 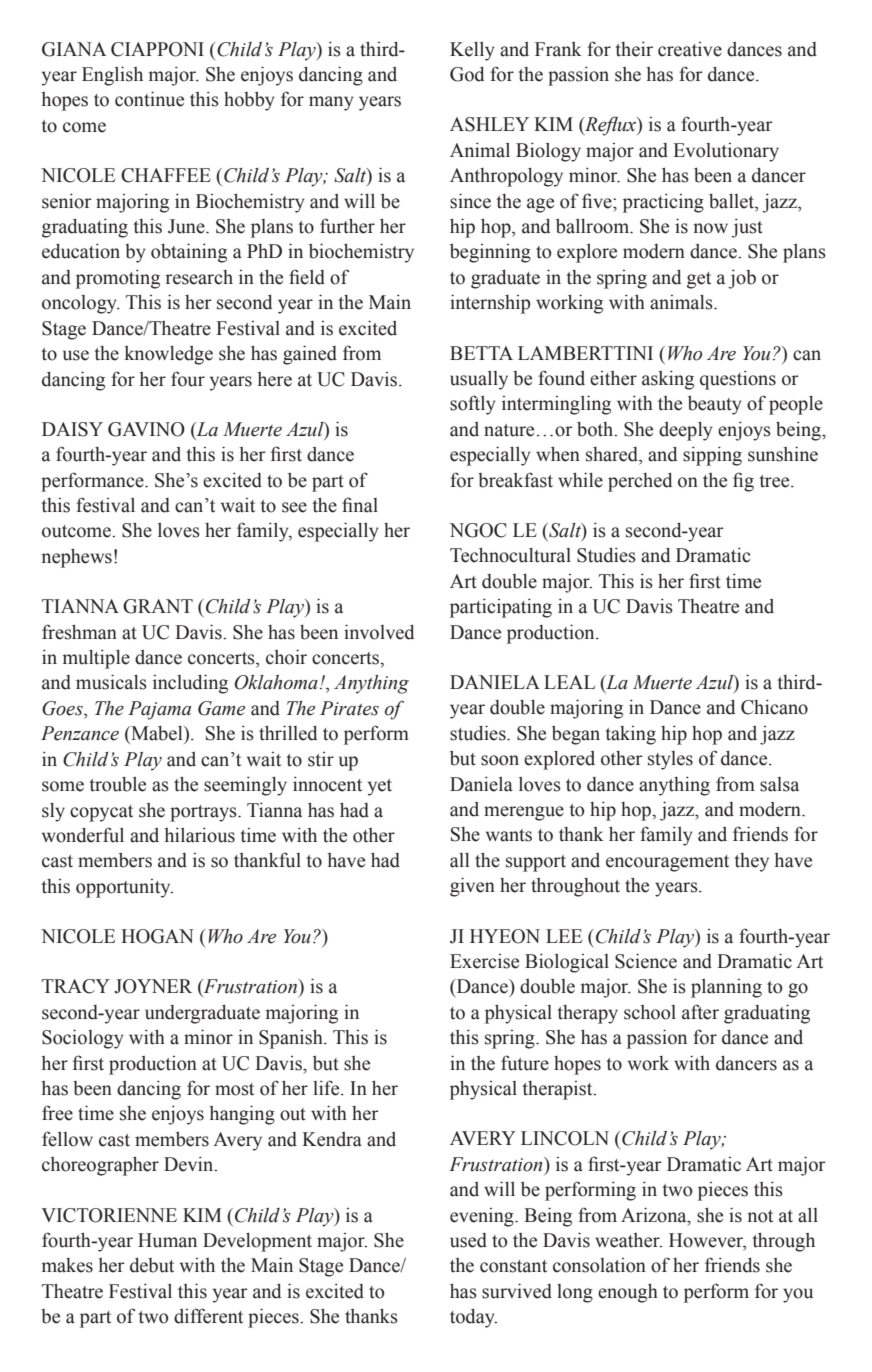 I want to click on given, so click(x=472, y=887).
